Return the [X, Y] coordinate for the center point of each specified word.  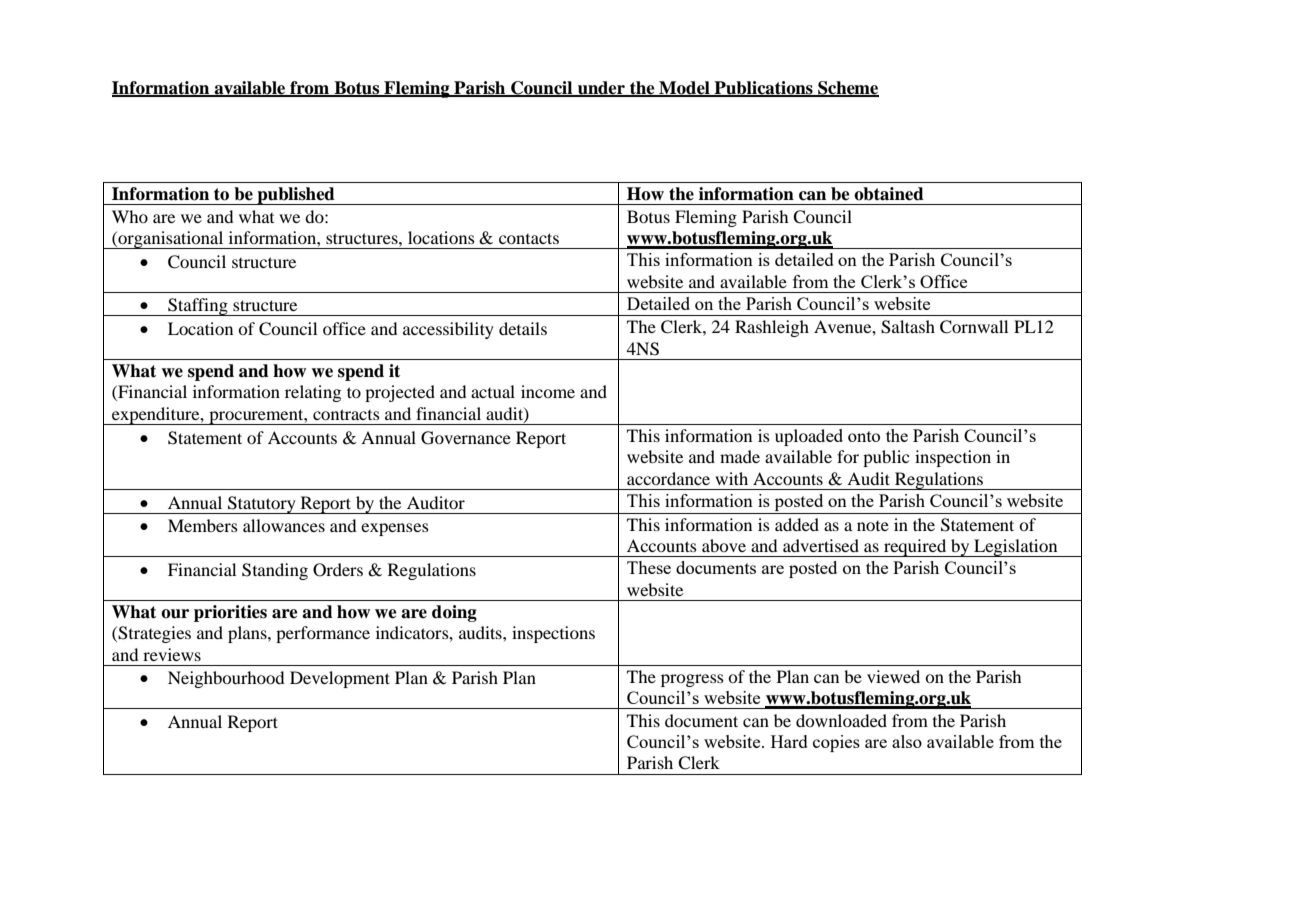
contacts [529, 238]
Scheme [847, 88]
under [601, 88]
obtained [889, 194]
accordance [668, 478]
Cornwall [974, 327]
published [296, 196]
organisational [171, 240]
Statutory [262, 505]
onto [864, 436]
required [915, 548]
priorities [230, 613]
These [649, 567]
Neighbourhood [226, 679]
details [523, 328]
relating [313, 393]
